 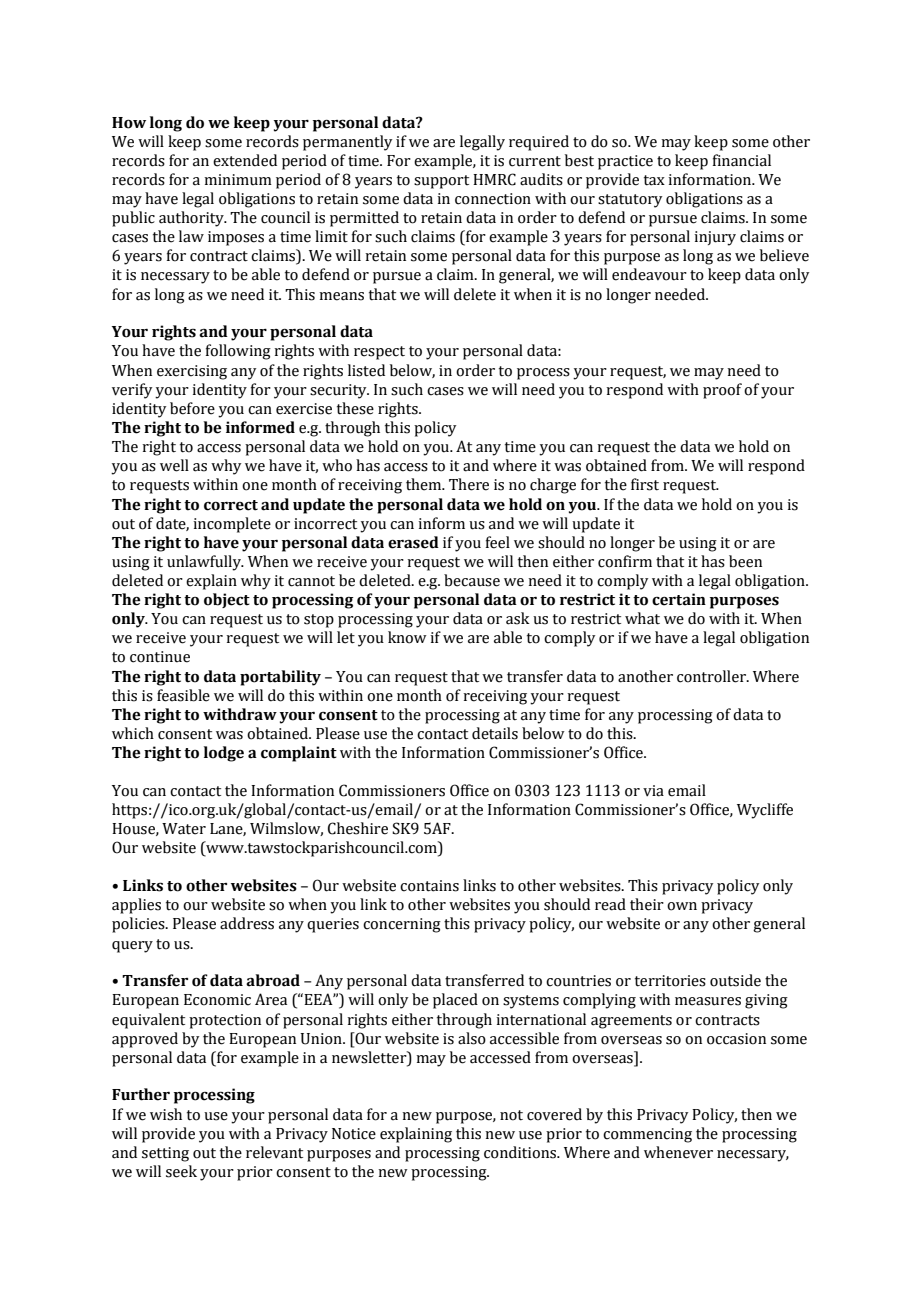 What do you see at coordinates (647, 1135) in the screenshot?
I see `commencing` at bounding box center [647, 1135].
